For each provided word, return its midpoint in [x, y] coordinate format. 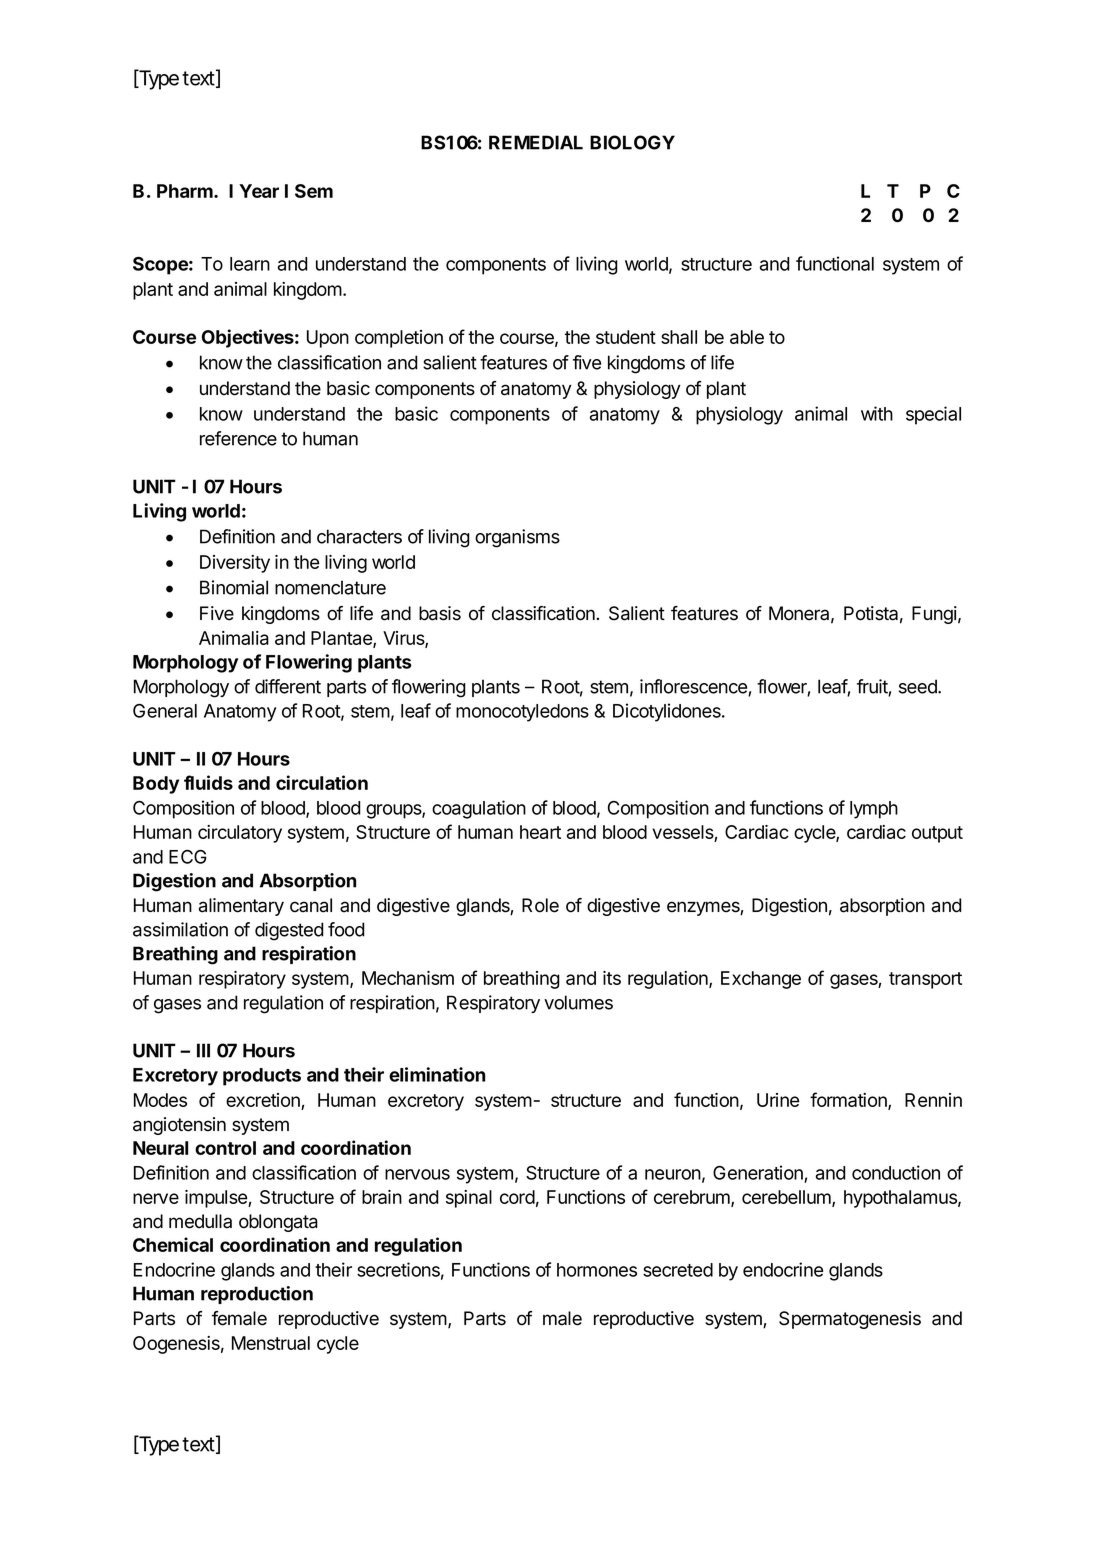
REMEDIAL [536, 142]
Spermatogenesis [850, 1320]
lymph [874, 810]
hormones [597, 1270]
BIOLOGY [632, 142]
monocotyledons [522, 713]
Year [259, 191]
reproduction [257, 1295]
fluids [208, 782]
